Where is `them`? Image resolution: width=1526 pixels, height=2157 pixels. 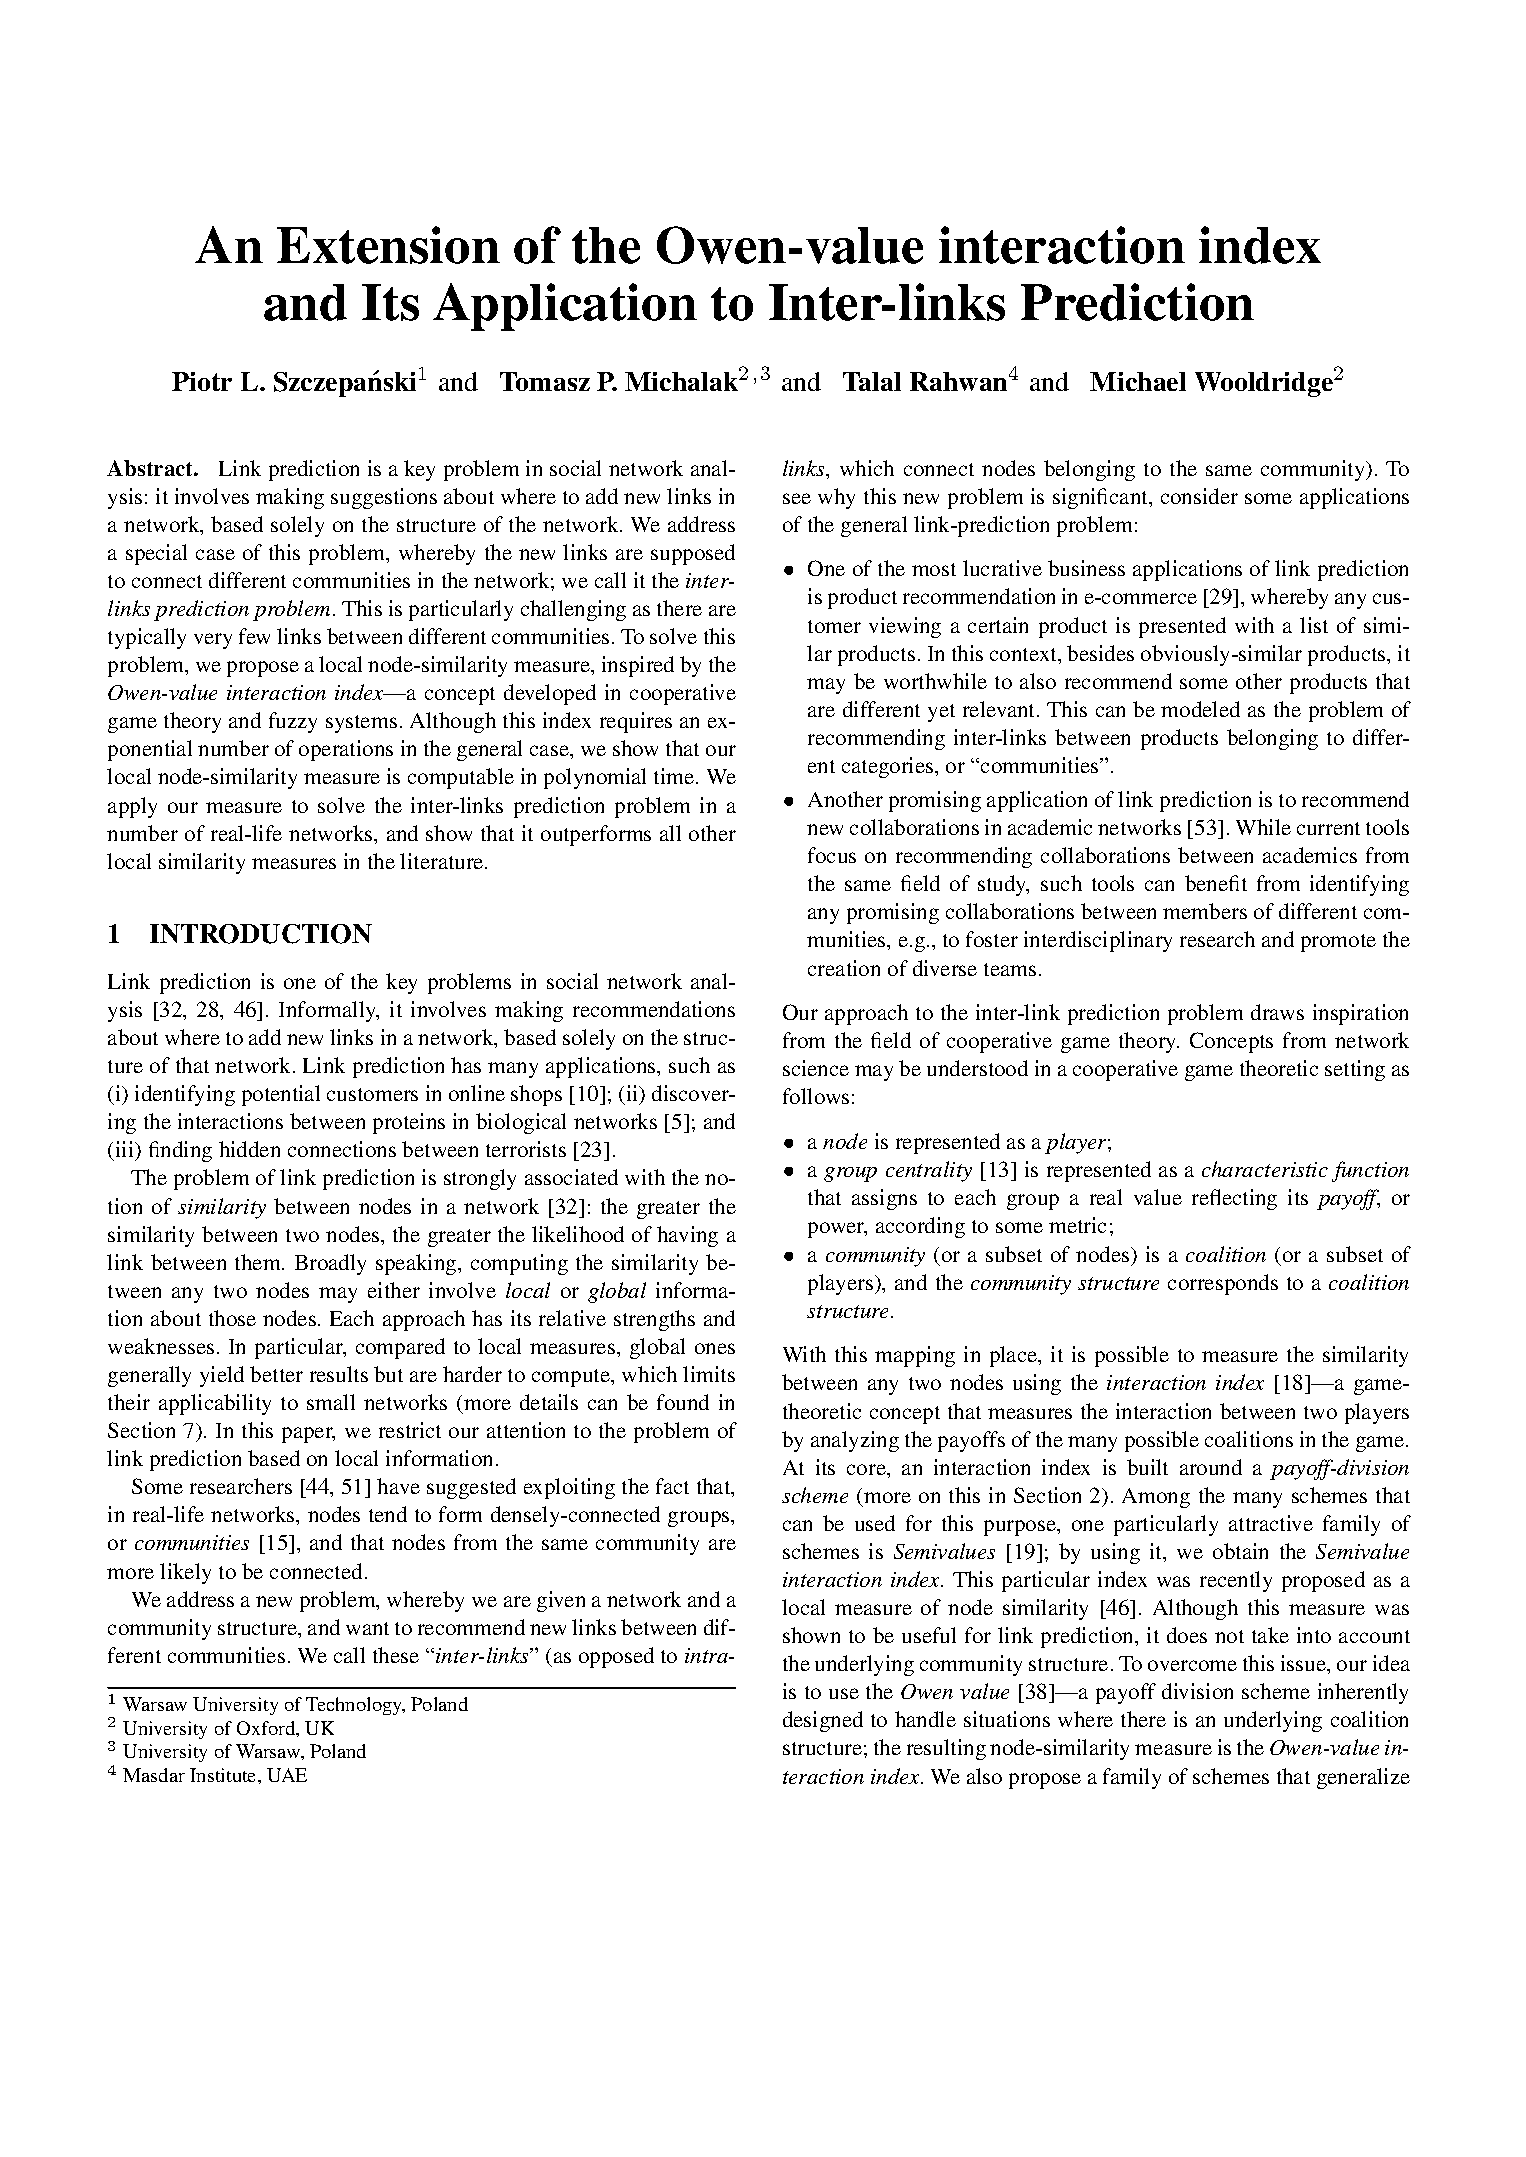 them is located at coordinates (259, 1262).
